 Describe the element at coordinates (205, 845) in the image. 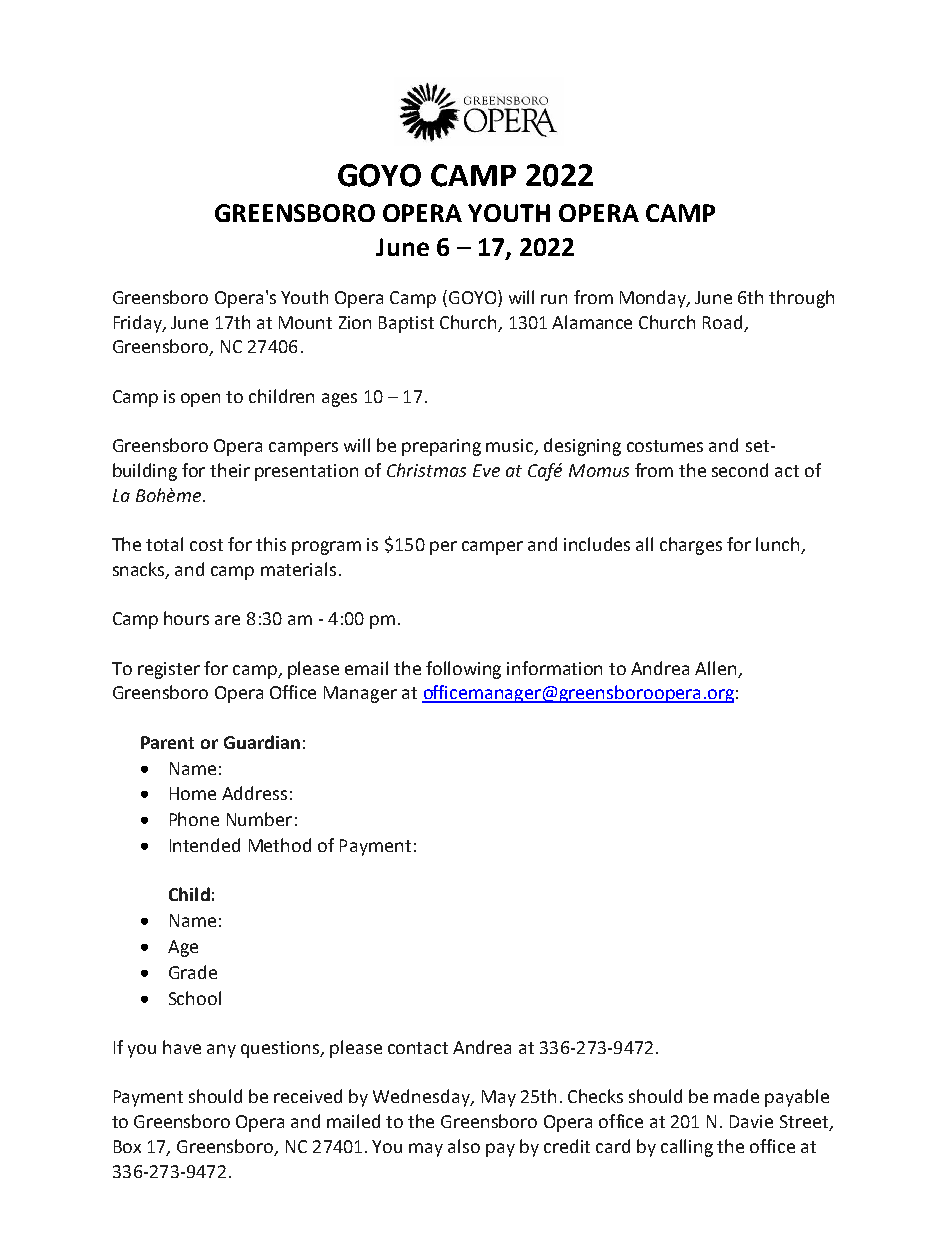

I see `Intended` at that location.
